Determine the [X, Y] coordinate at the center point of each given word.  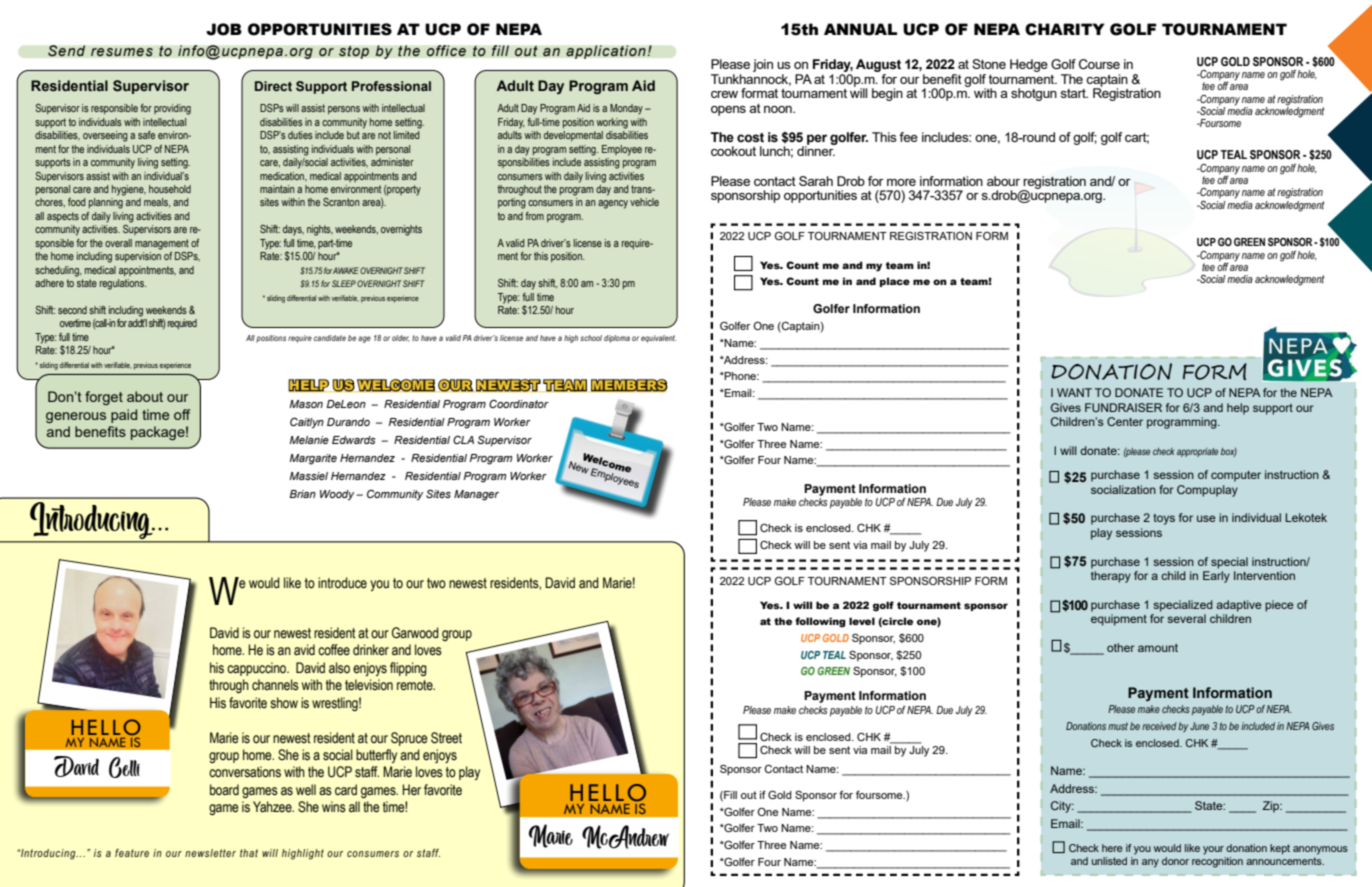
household [170, 189]
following [820, 622]
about [145, 396]
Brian [302, 494]
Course [1099, 64]
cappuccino [258, 669]
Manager [476, 495]
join [763, 65]
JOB [224, 29]
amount [1158, 648]
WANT [1074, 392]
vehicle [644, 202]
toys [1164, 519]
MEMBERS [629, 385]
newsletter [210, 853]
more [901, 182]
